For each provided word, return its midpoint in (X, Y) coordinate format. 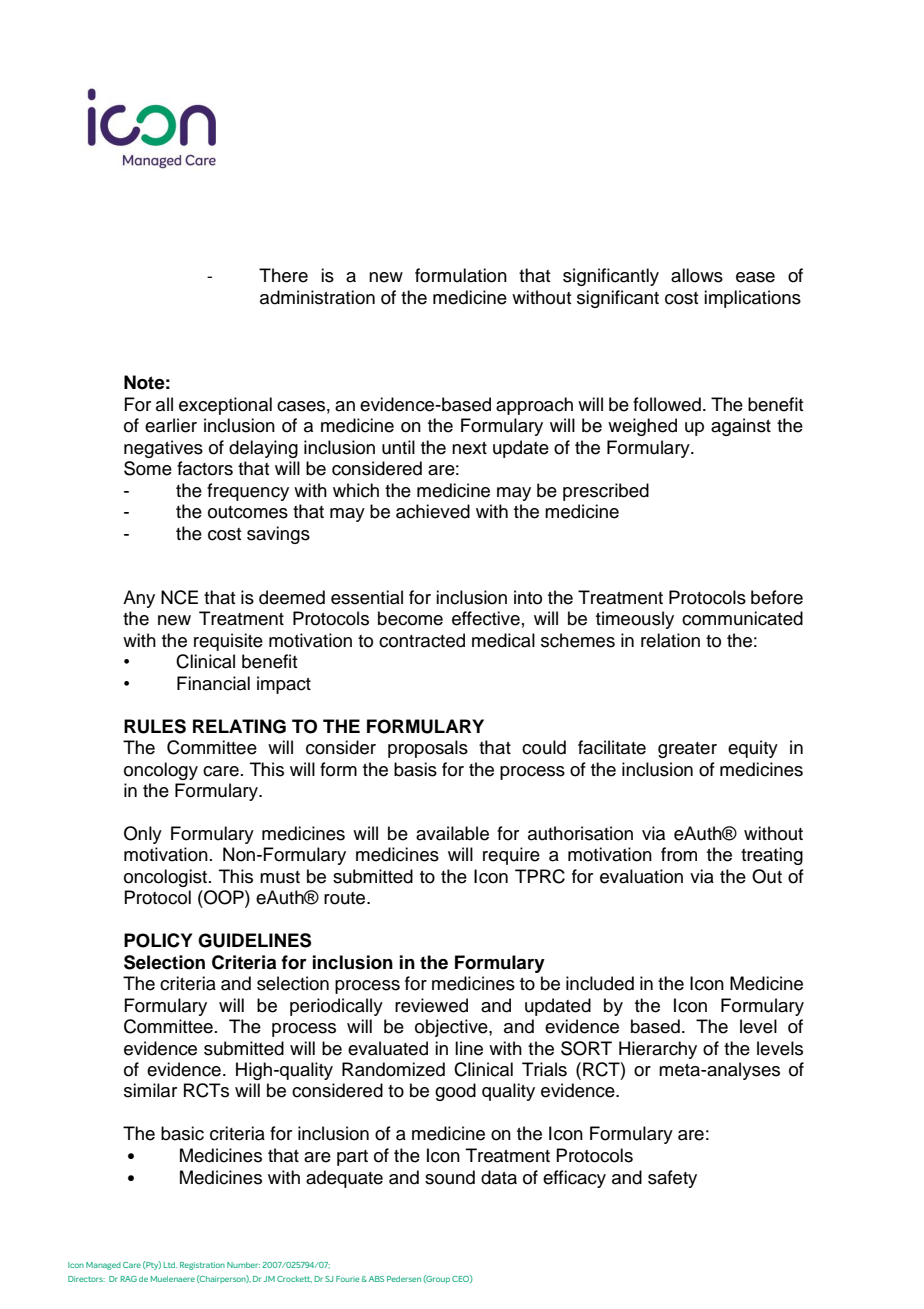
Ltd (170, 1265)
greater (687, 750)
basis (415, 769)
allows (697, 275)
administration (317, 297)
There (283, 275)
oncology (161, 771)
